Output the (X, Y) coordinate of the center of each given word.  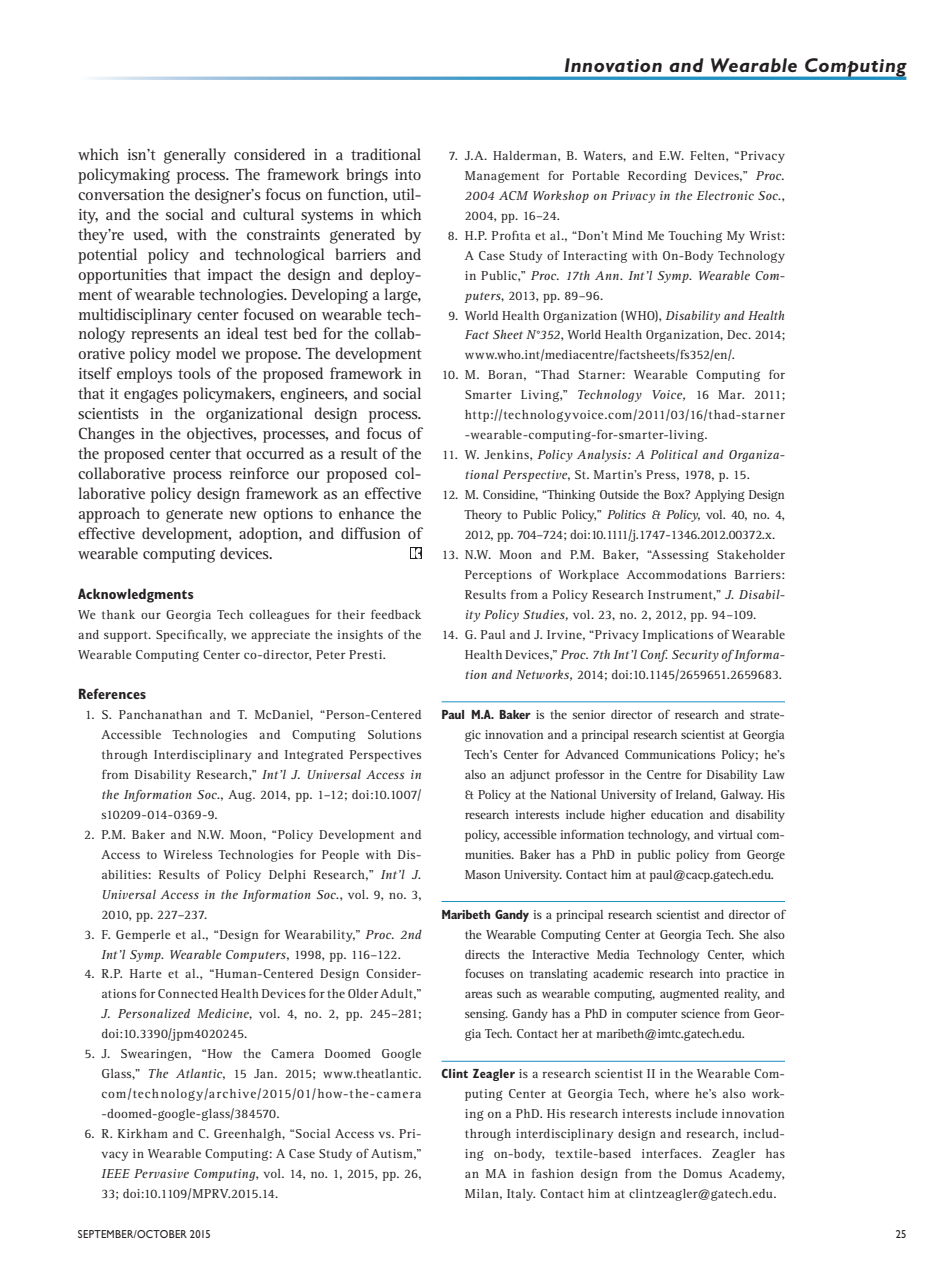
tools (194, 373)
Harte (146, 973)
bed (305, 333)
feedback (396, 614)
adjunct (530, 776)
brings (367, 176)
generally (195, 156)
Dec (738, 334)
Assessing (679, 556)
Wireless (187, 854)
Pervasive (161, 1173)
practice (747, 975)
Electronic (725, 195)
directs (482, 954)
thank (118, 614)
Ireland (696, 795)
